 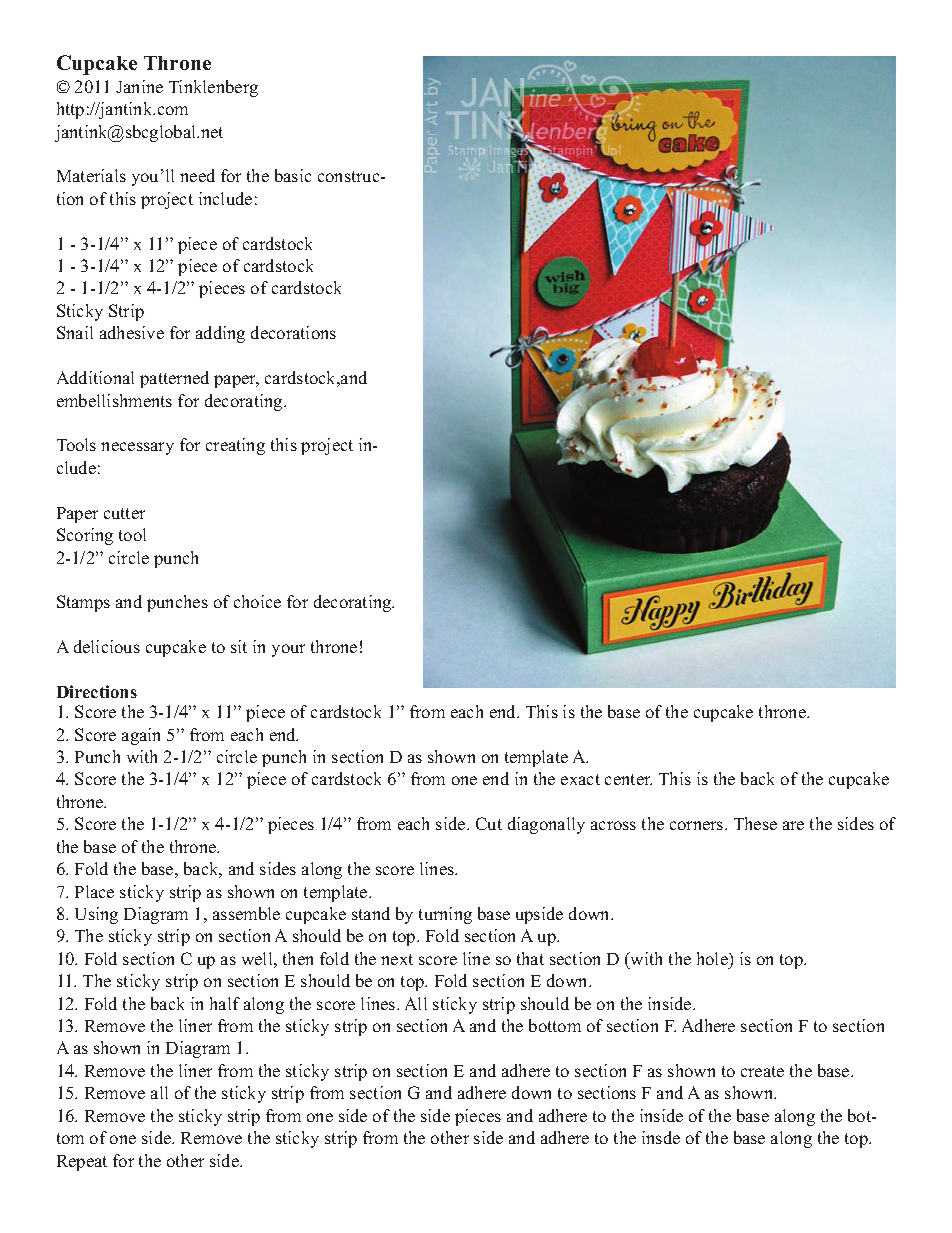 I want to click on creating, so click(x=235, y=446).
